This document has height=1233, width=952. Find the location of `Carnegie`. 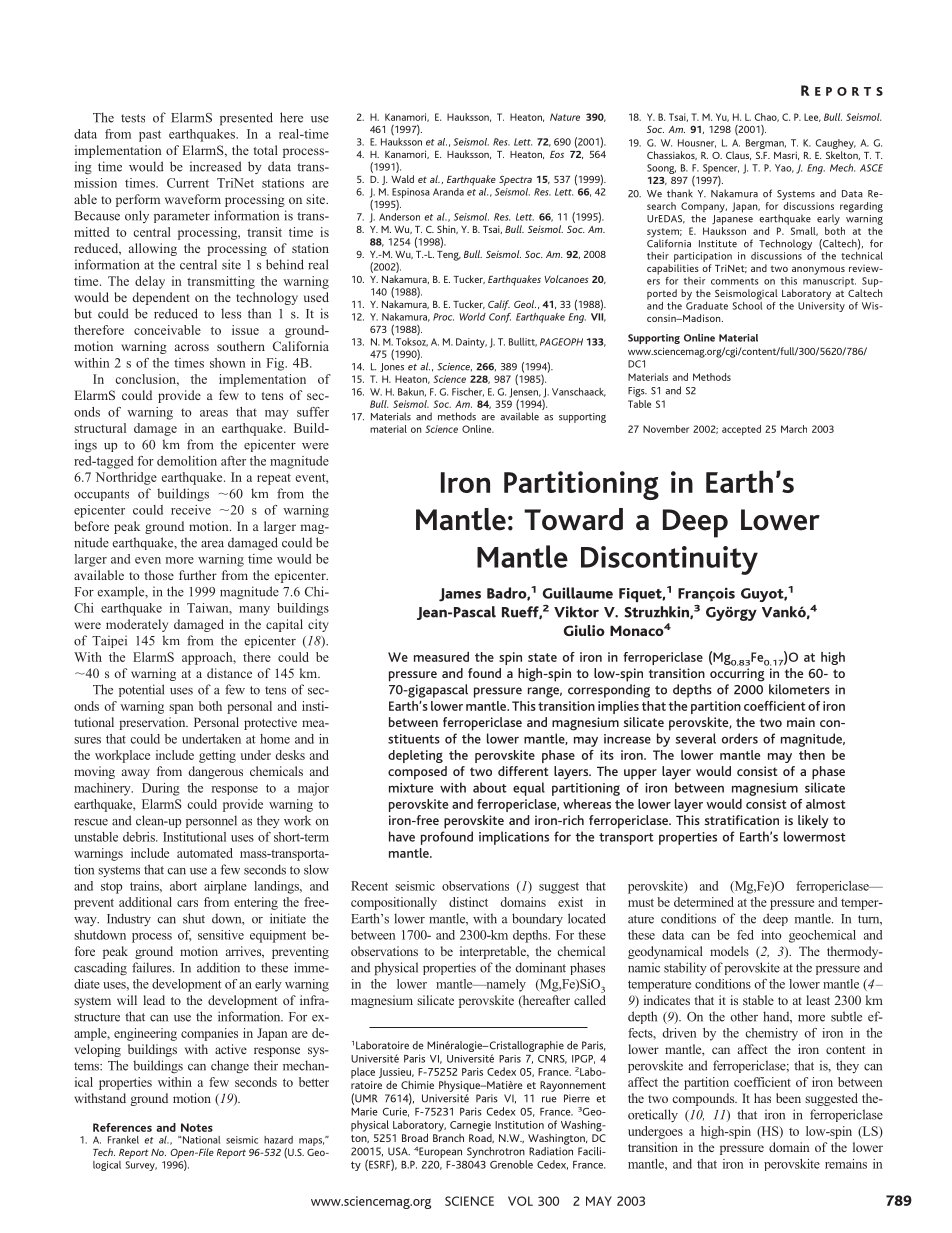

Carnegie is located at coordinates (470, 1126).
